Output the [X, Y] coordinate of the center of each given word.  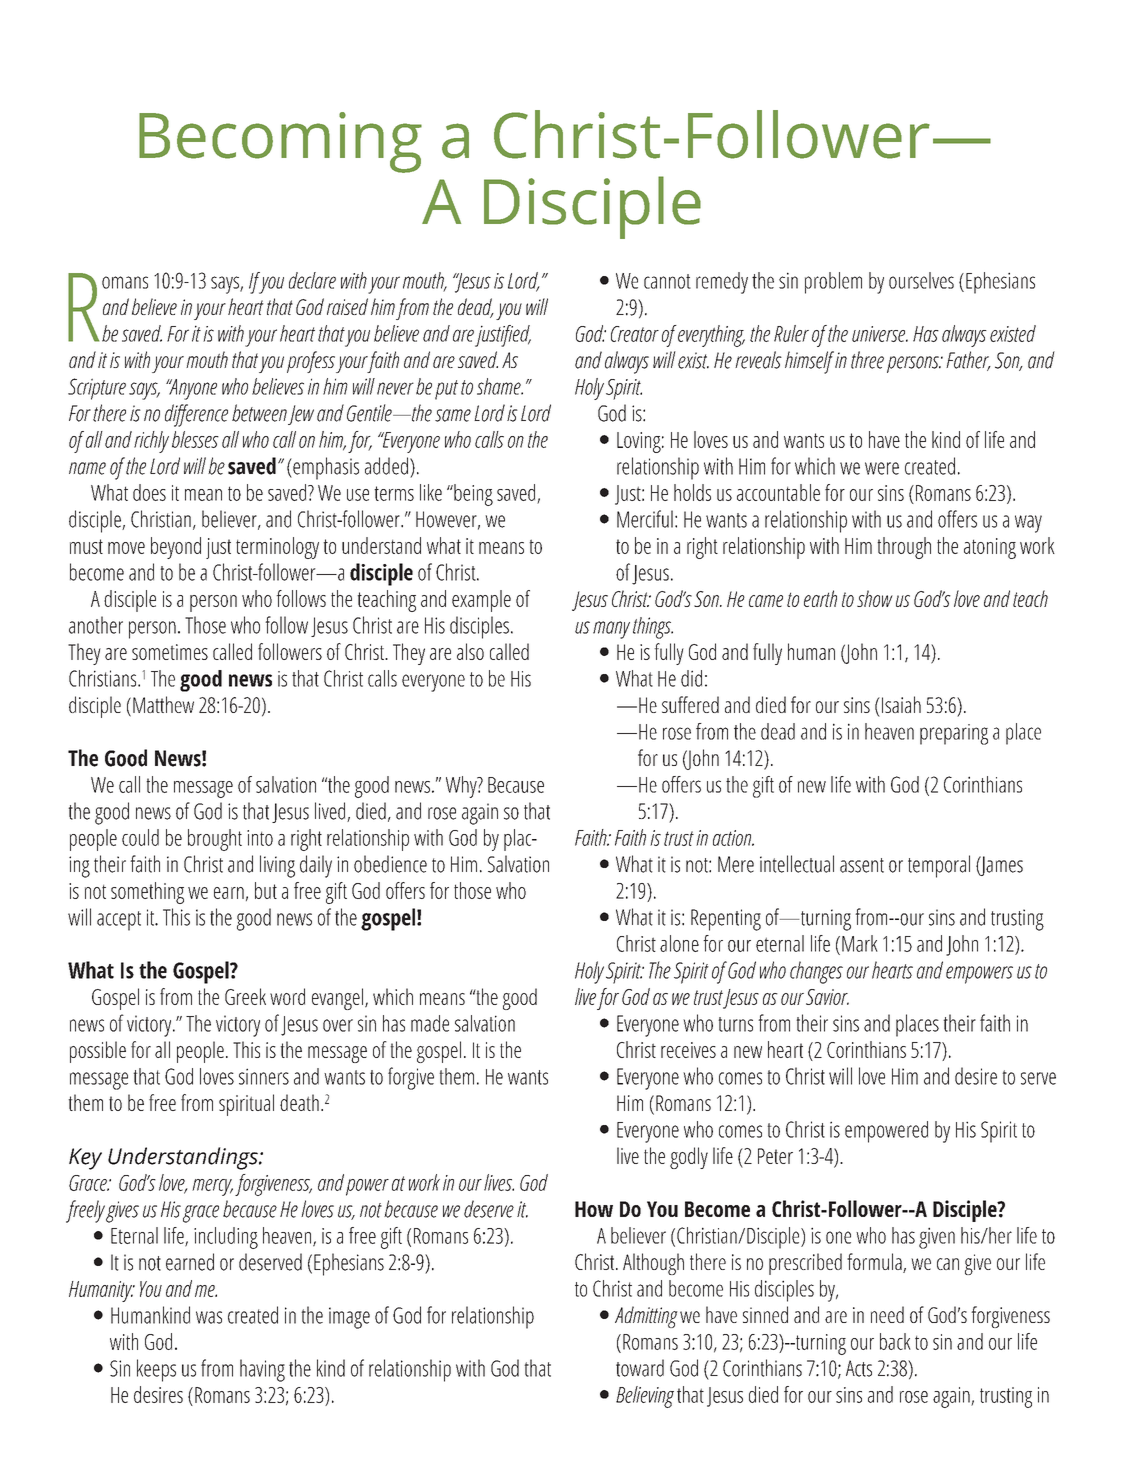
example [481, 601]
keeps [156, 1370]
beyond [176, 548]
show [875, 598]
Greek [245, 996]
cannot [667, 281]
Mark [860, 943]
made [430, 1023]
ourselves [921, 280]
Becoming [280, 142]
